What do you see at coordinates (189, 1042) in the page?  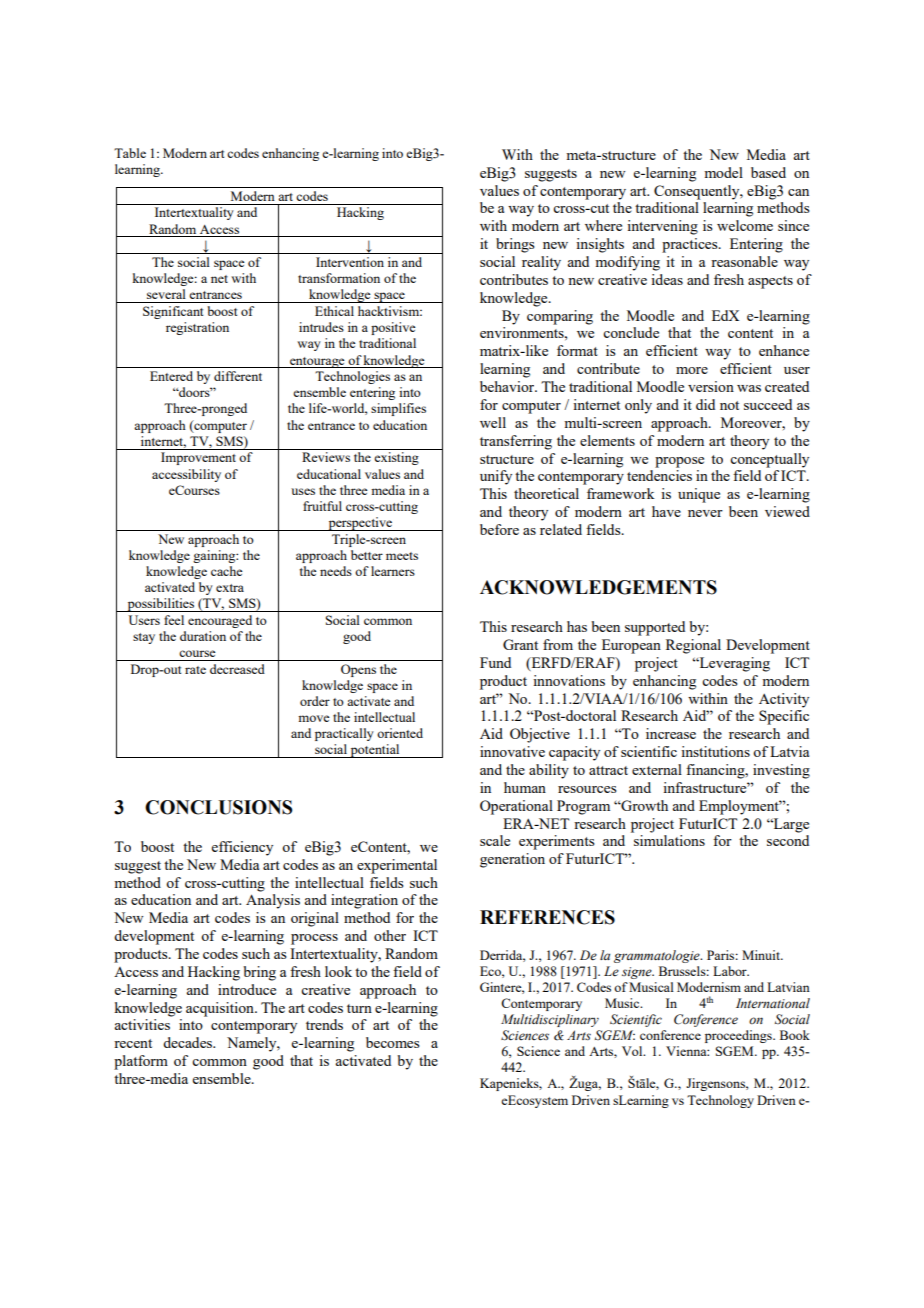 I see `decades` at bounding box center [189, 1042].
